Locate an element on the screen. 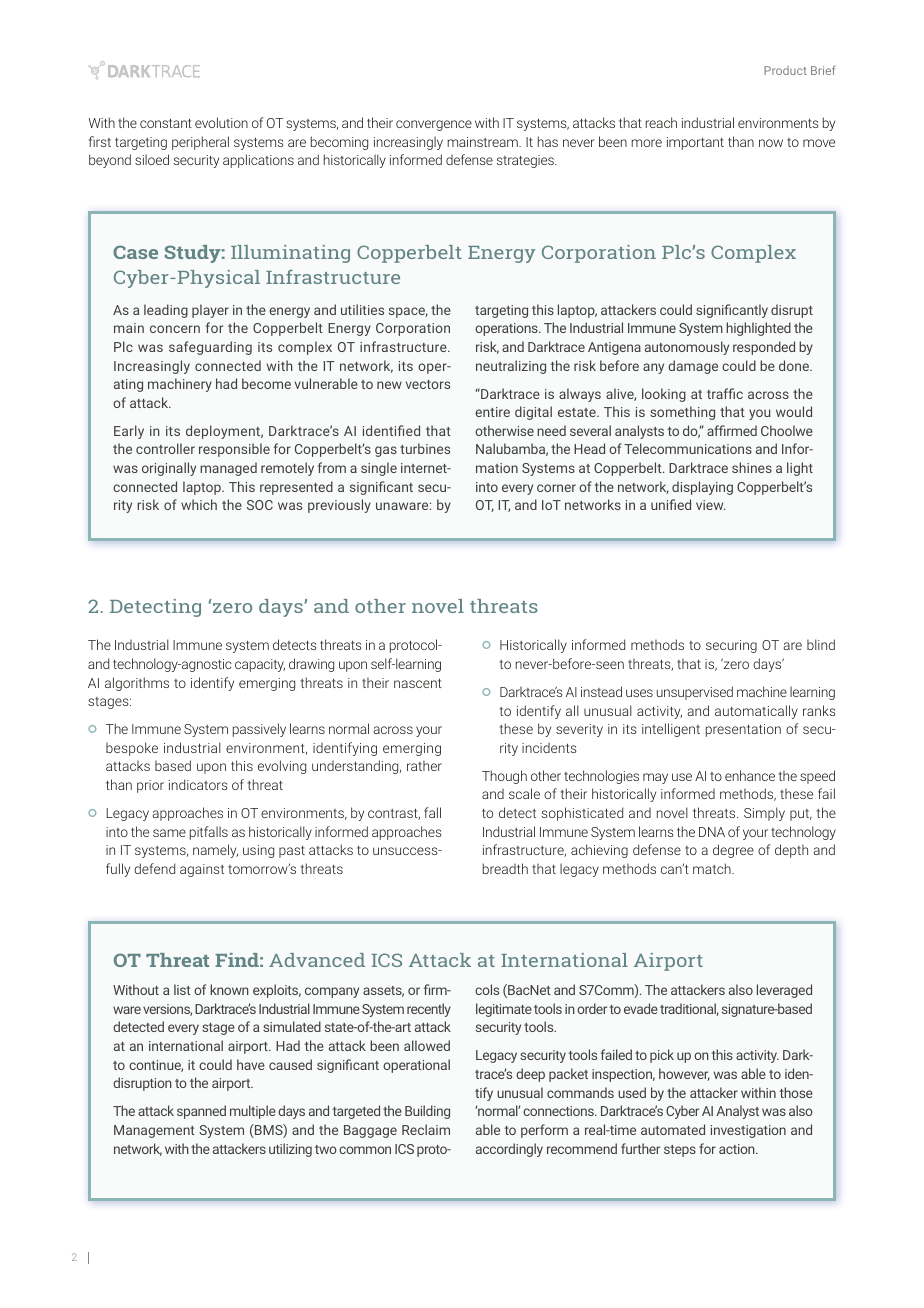 This screenshot has height=1308, width=924. spanned is located at coordinates (201, 1112).
